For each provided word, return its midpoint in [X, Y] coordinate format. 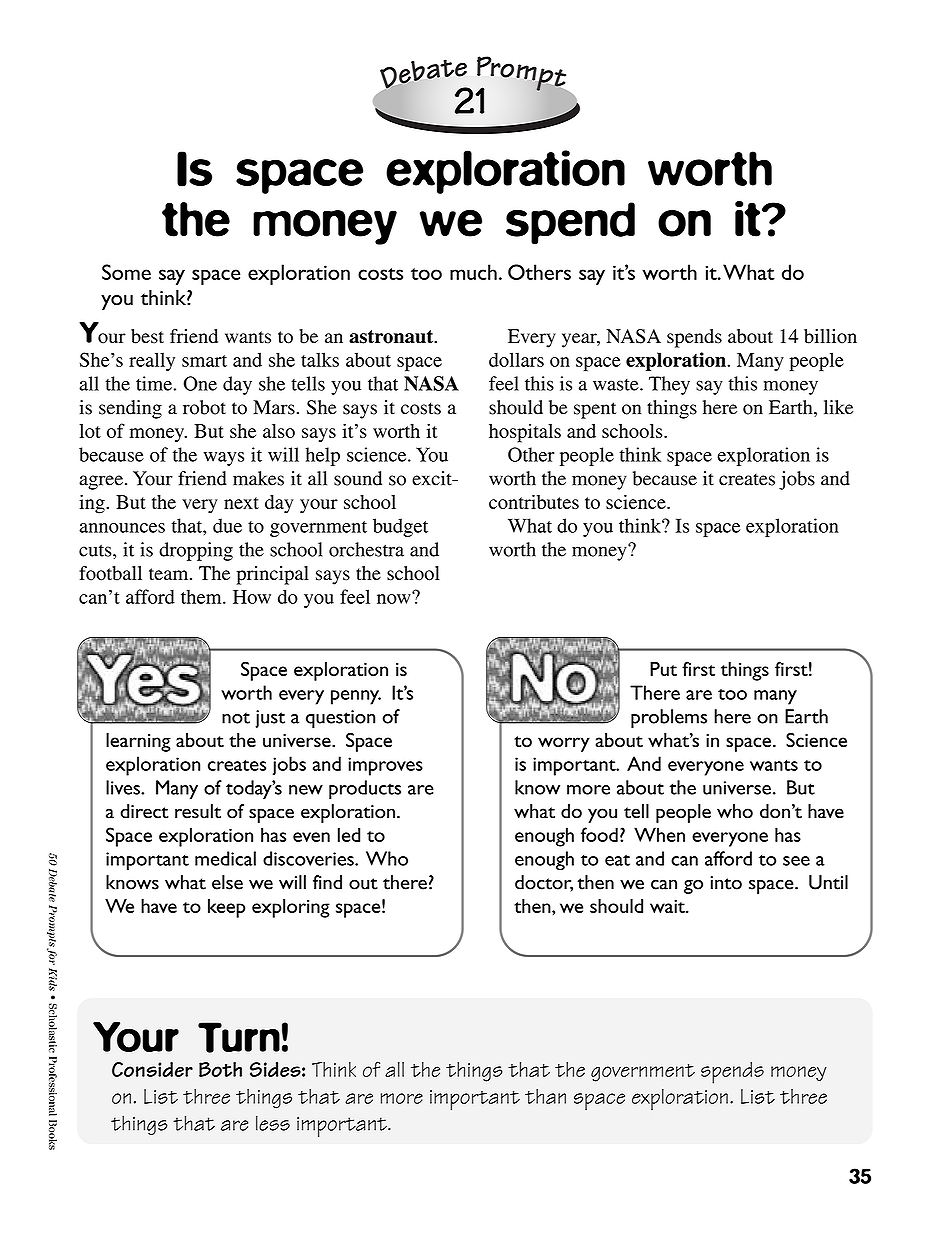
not [236, 718]
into [726, 883]
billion [830, 336]
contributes [534, 502]
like [838, 407]
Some [126, 272]
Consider [152, 1069]
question [340, 719]
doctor [544, 883]
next [241, 503]
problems [669, 718]
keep [226, 908]
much [473, 272]
